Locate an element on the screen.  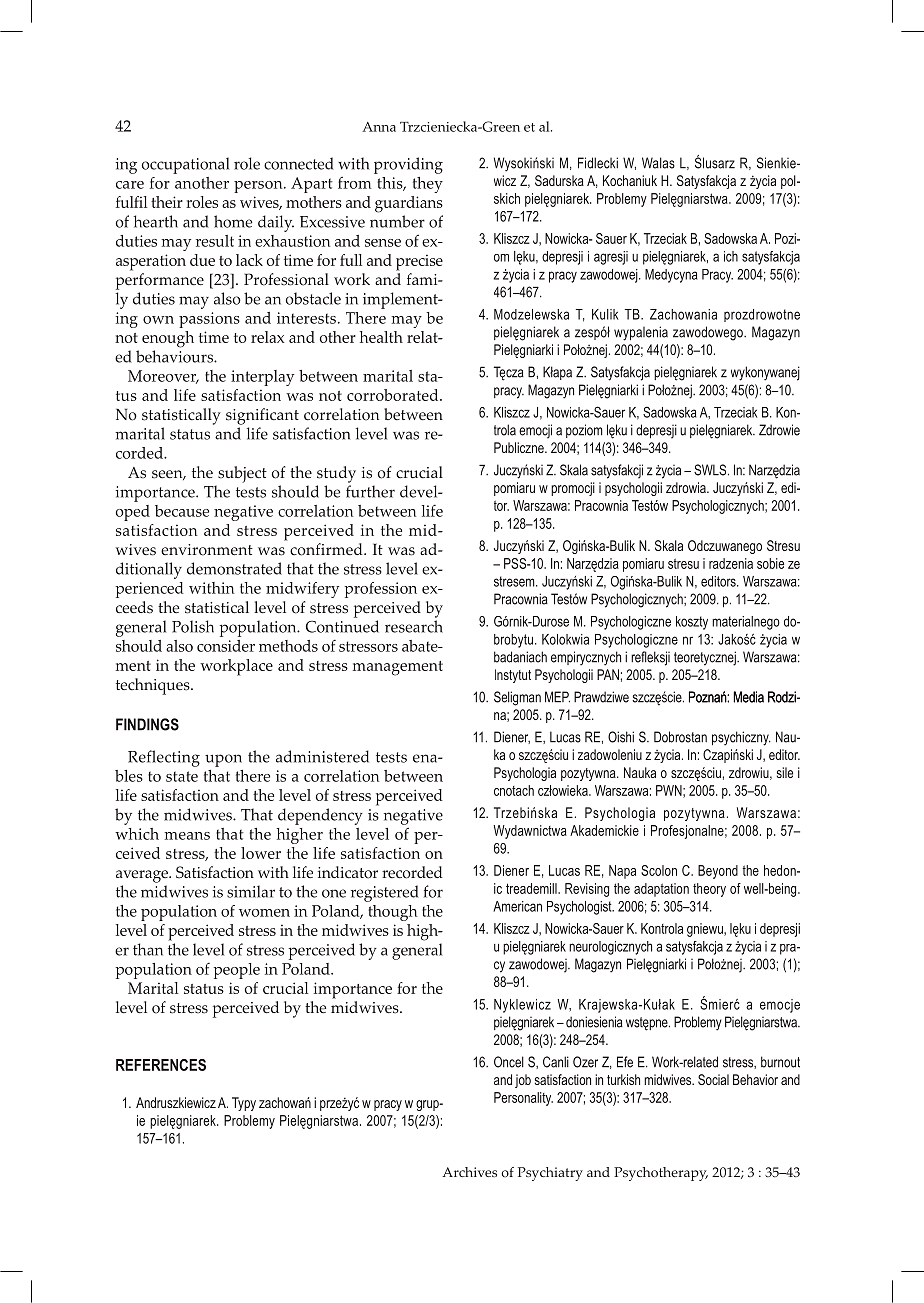
Archives is located at coordinates (470, 1172).
